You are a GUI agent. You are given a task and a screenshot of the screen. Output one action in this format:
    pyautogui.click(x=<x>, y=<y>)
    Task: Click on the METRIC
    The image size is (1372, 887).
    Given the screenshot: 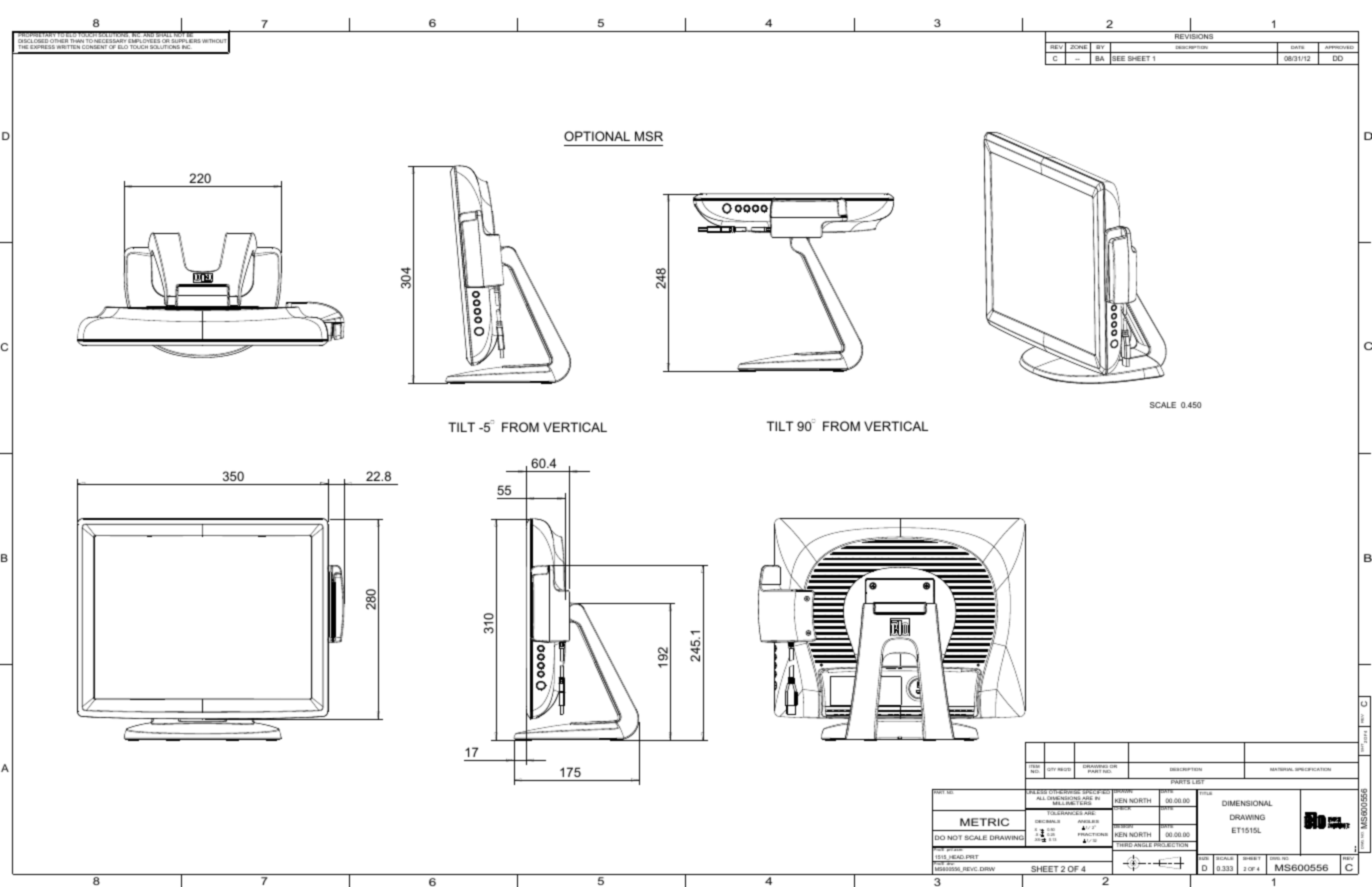 What is the action you would take?
    pyautogui.click(x=984, y=822)
